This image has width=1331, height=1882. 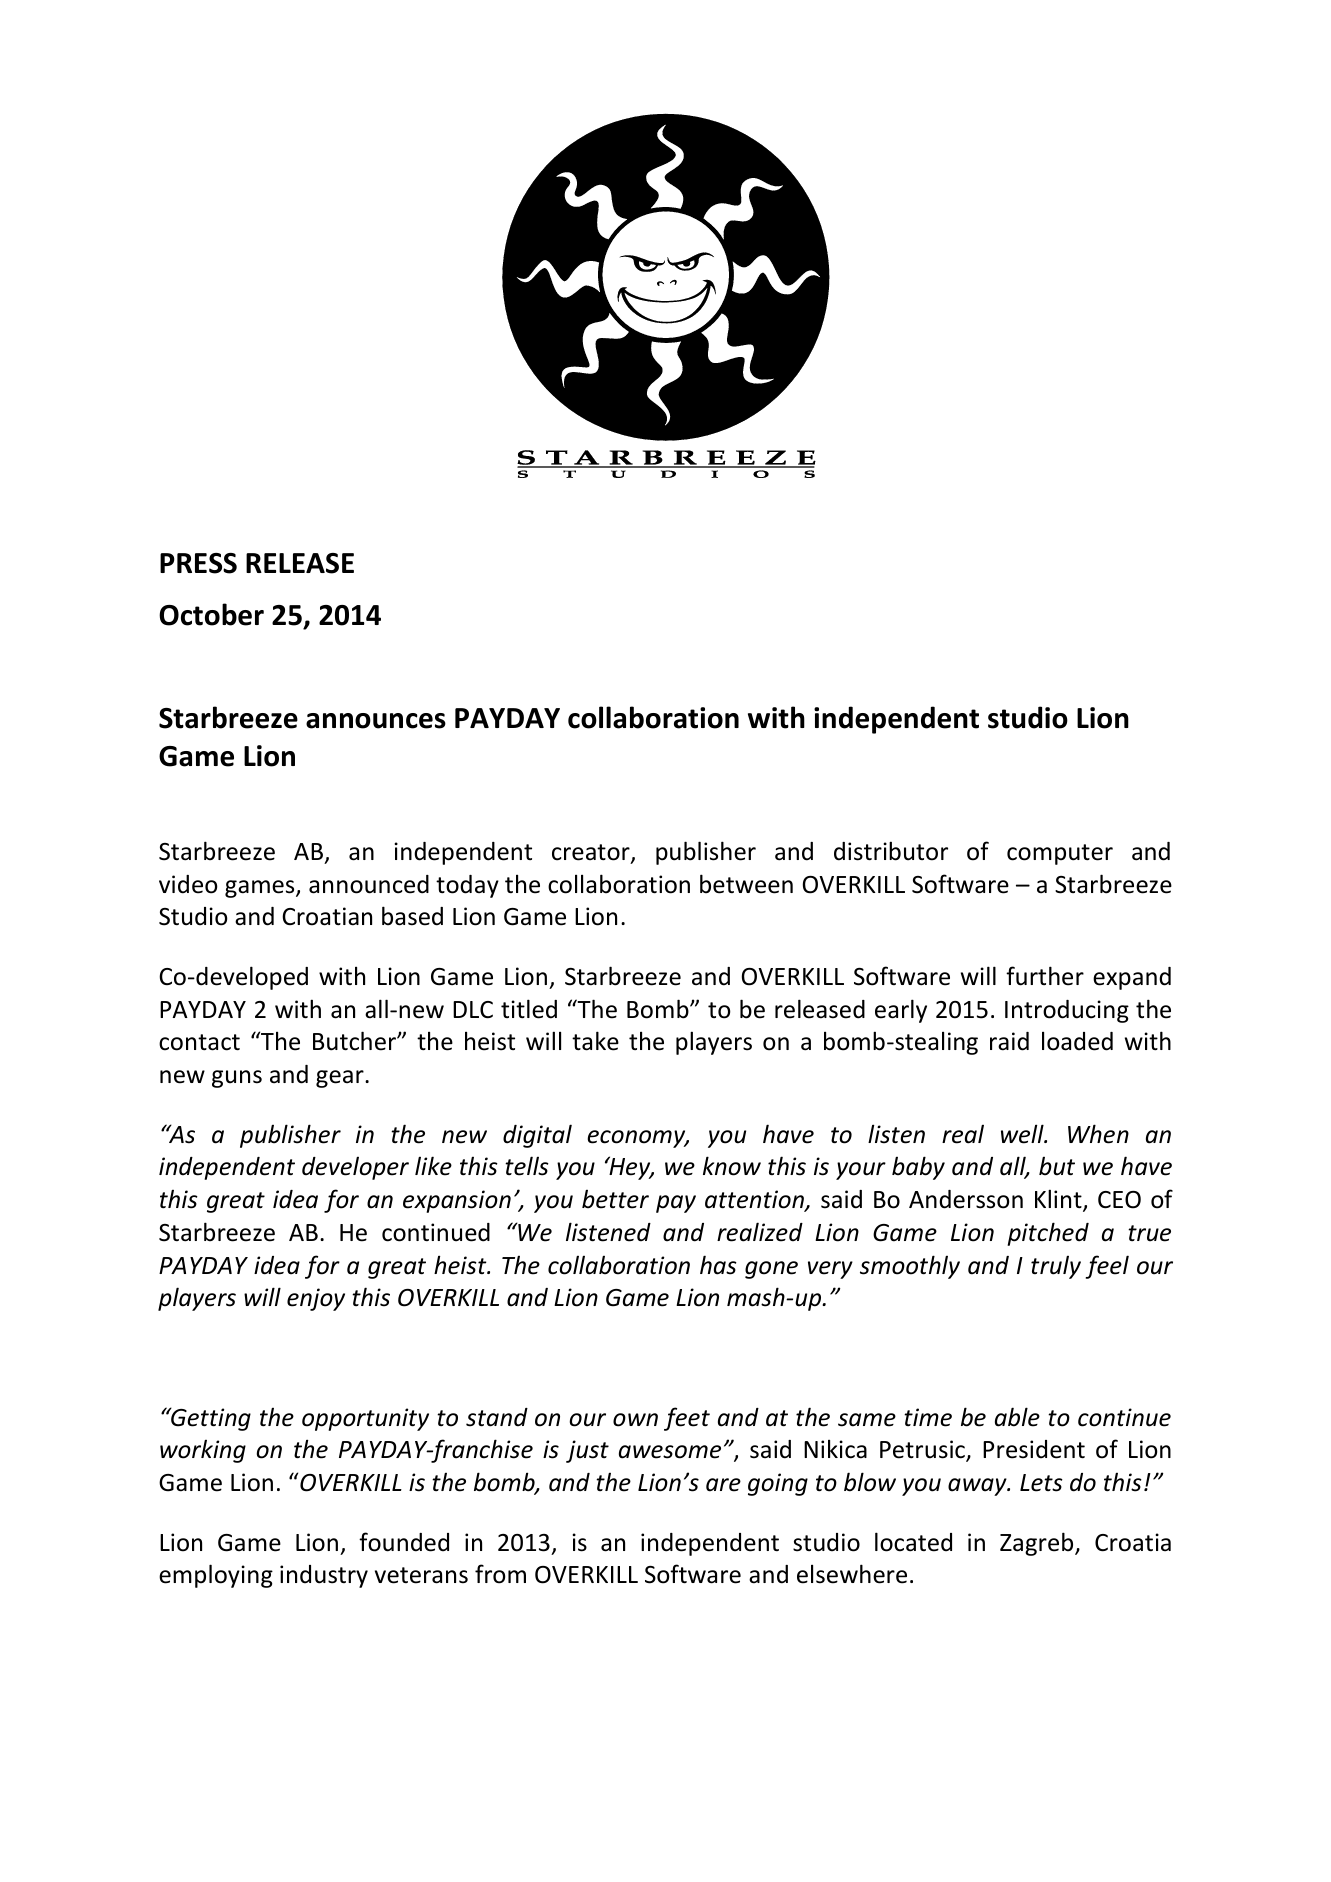 I want to click on announced, so click(x=369, y=884).
